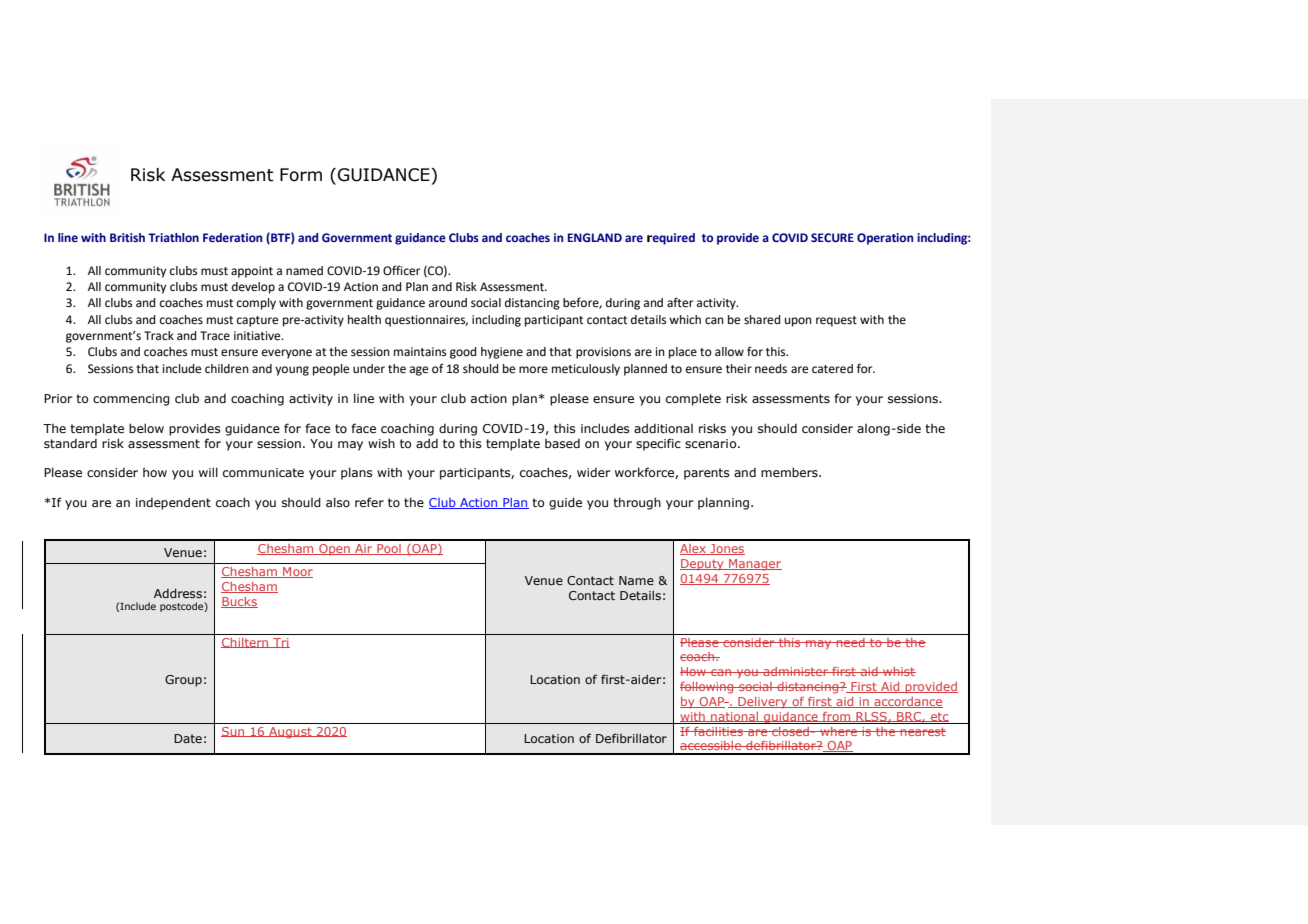 The height and width of the image is (924, 1308). Describe the element at coordinates (389, 549) in the image. I see `Pool` at that location.
